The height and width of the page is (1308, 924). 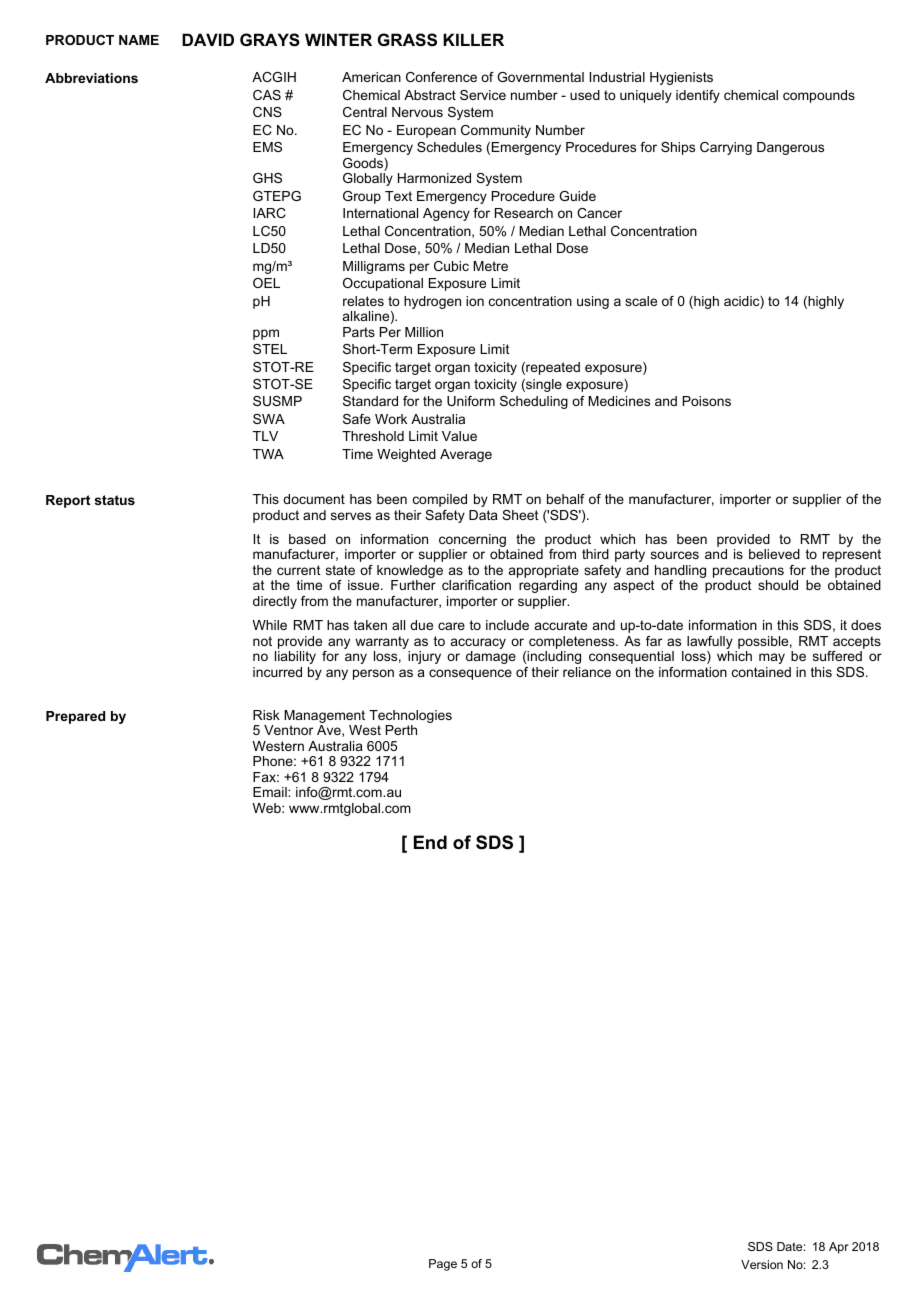 I want to click on status, so click(x=115, y=500).
